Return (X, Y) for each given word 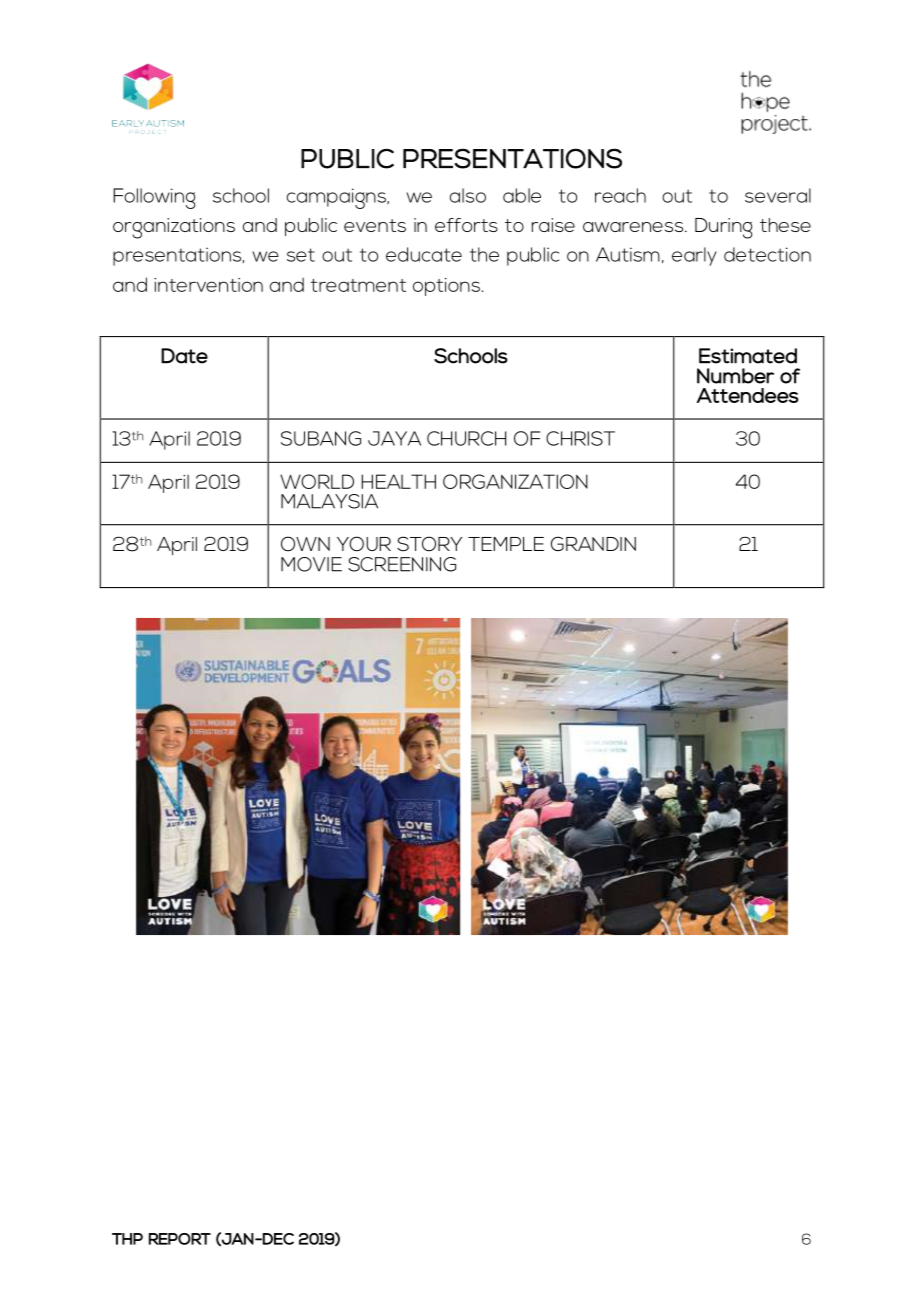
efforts (466, 225)
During (724, 228)
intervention (208, 285)
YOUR (364, 544)
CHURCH (466, 438)
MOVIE (311, 564)
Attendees (747, 395)
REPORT (180, 1239)
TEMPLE (506, 544)
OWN (305, 543)
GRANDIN (593, 543)
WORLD (317, 481)
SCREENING (402, 564)
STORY (429, 543)
